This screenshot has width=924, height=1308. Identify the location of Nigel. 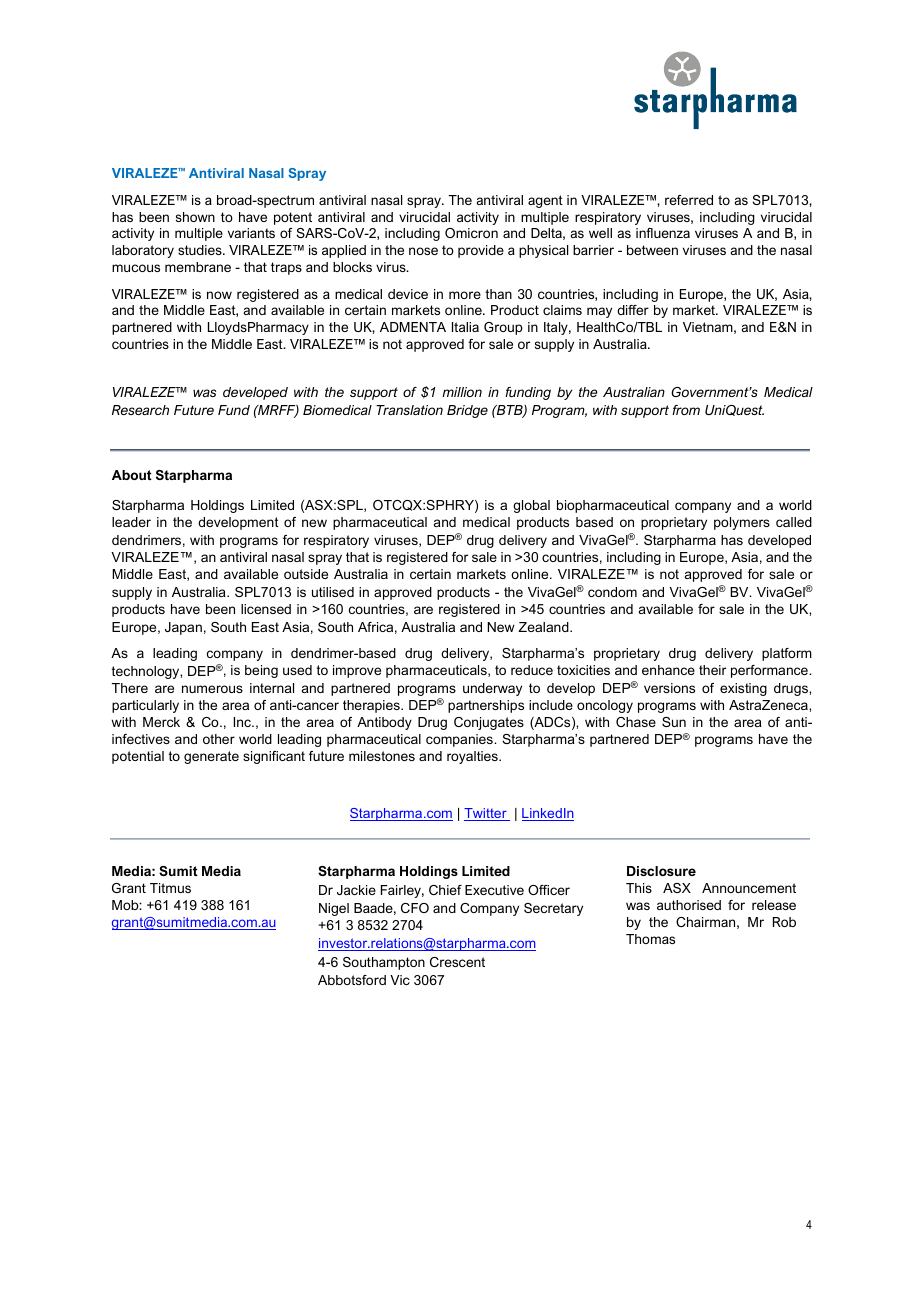
(334, 909).
